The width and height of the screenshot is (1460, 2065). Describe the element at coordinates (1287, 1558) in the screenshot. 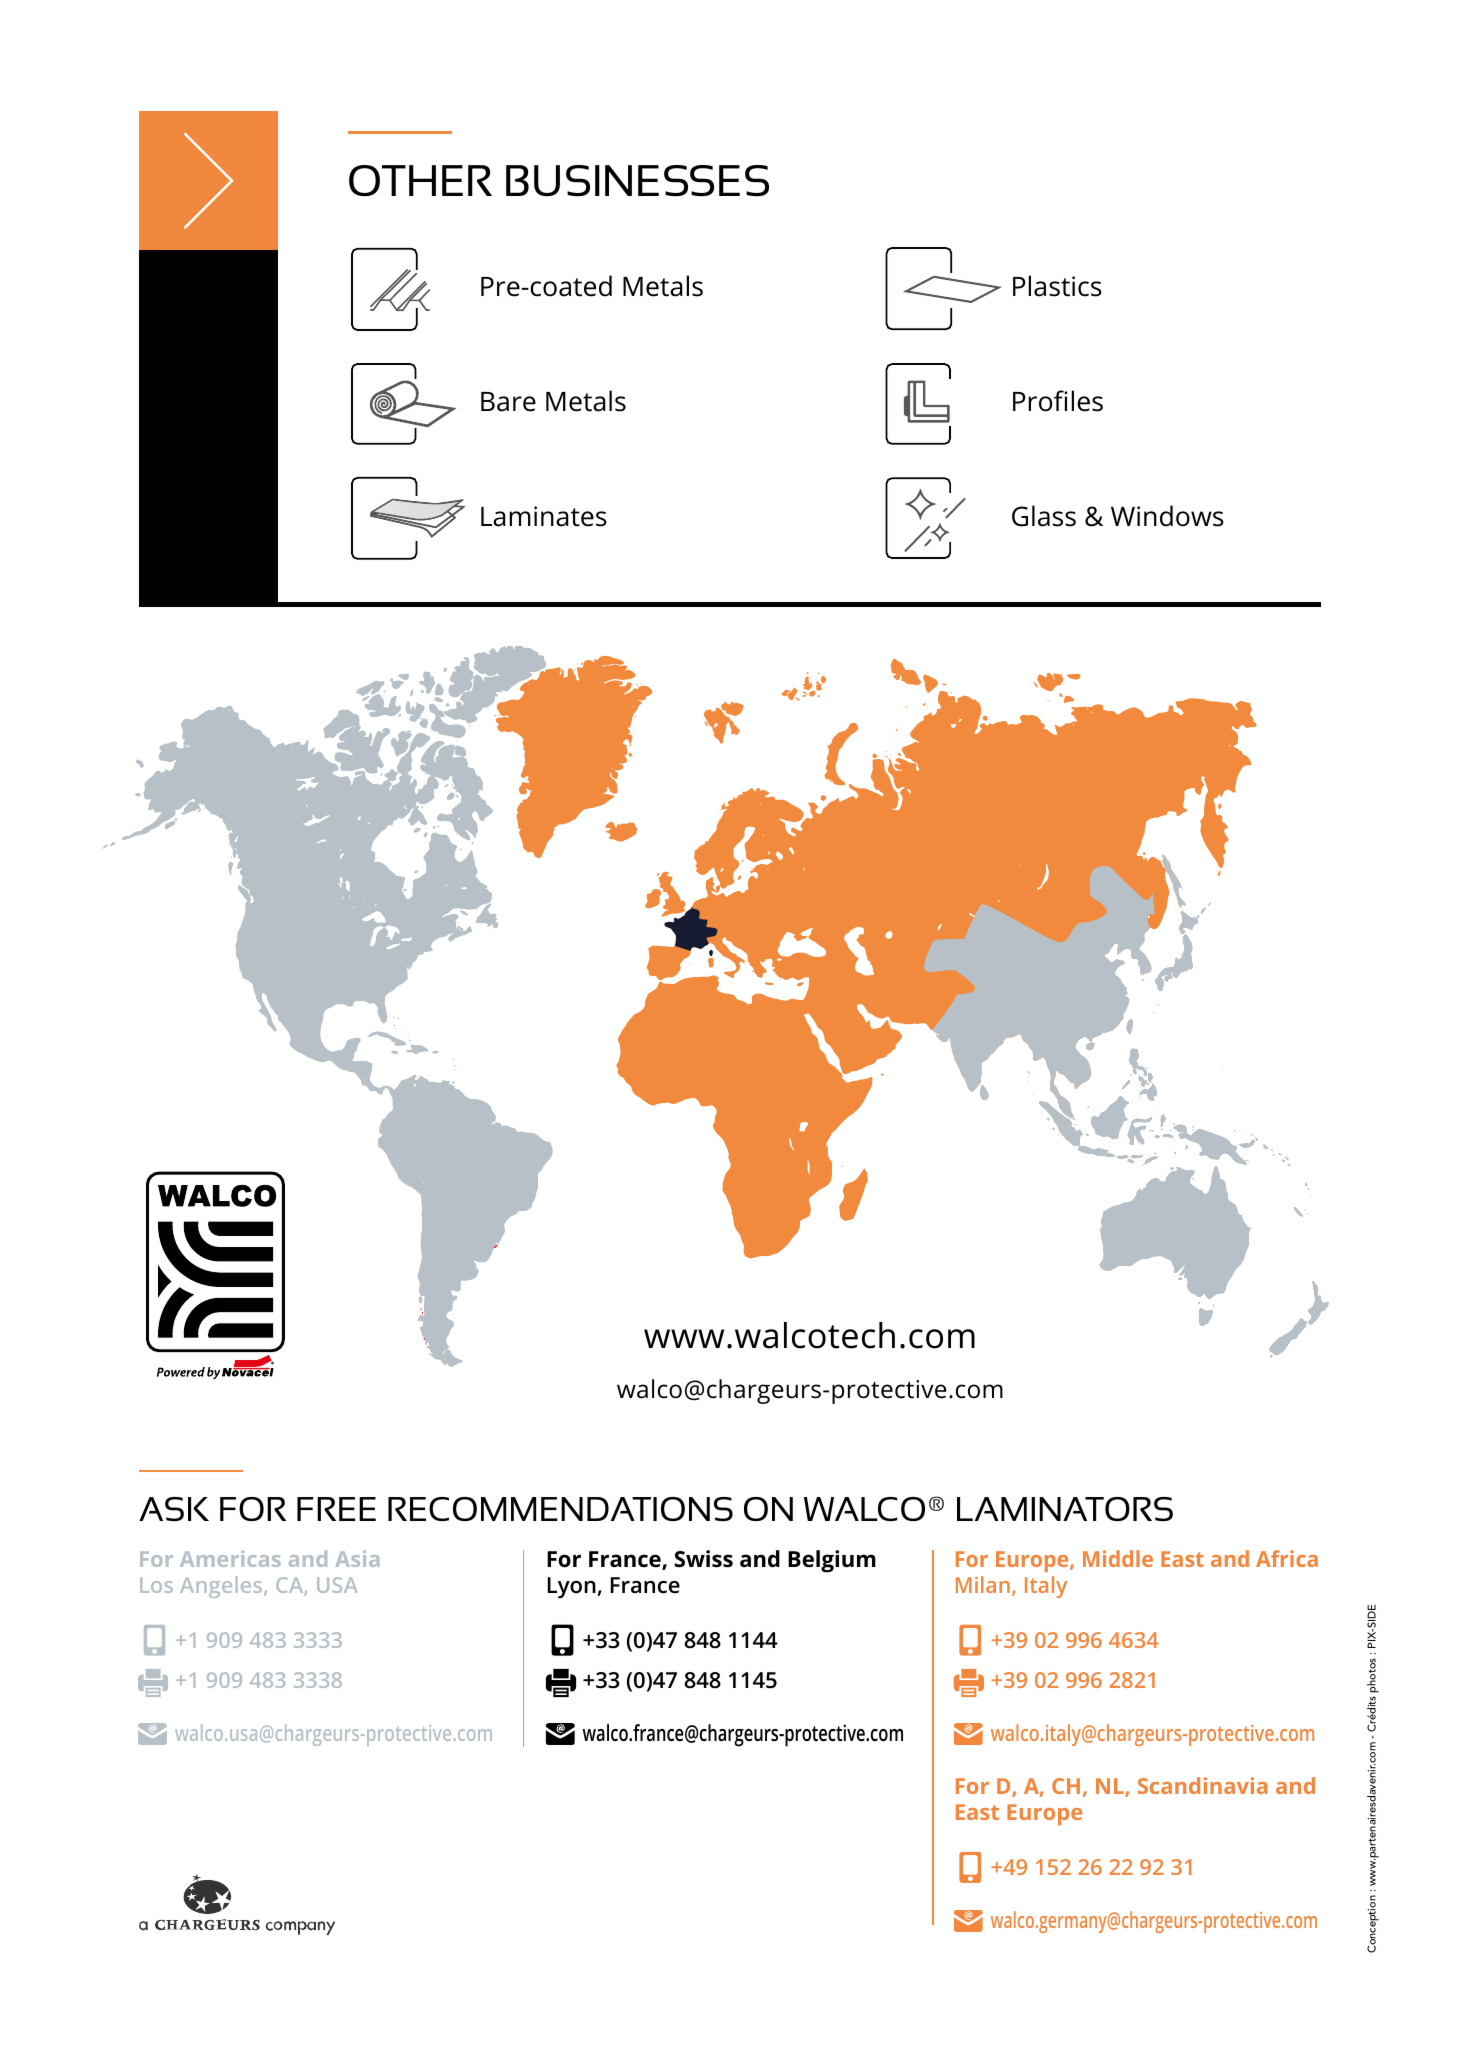

I see `Africa` at that location.
